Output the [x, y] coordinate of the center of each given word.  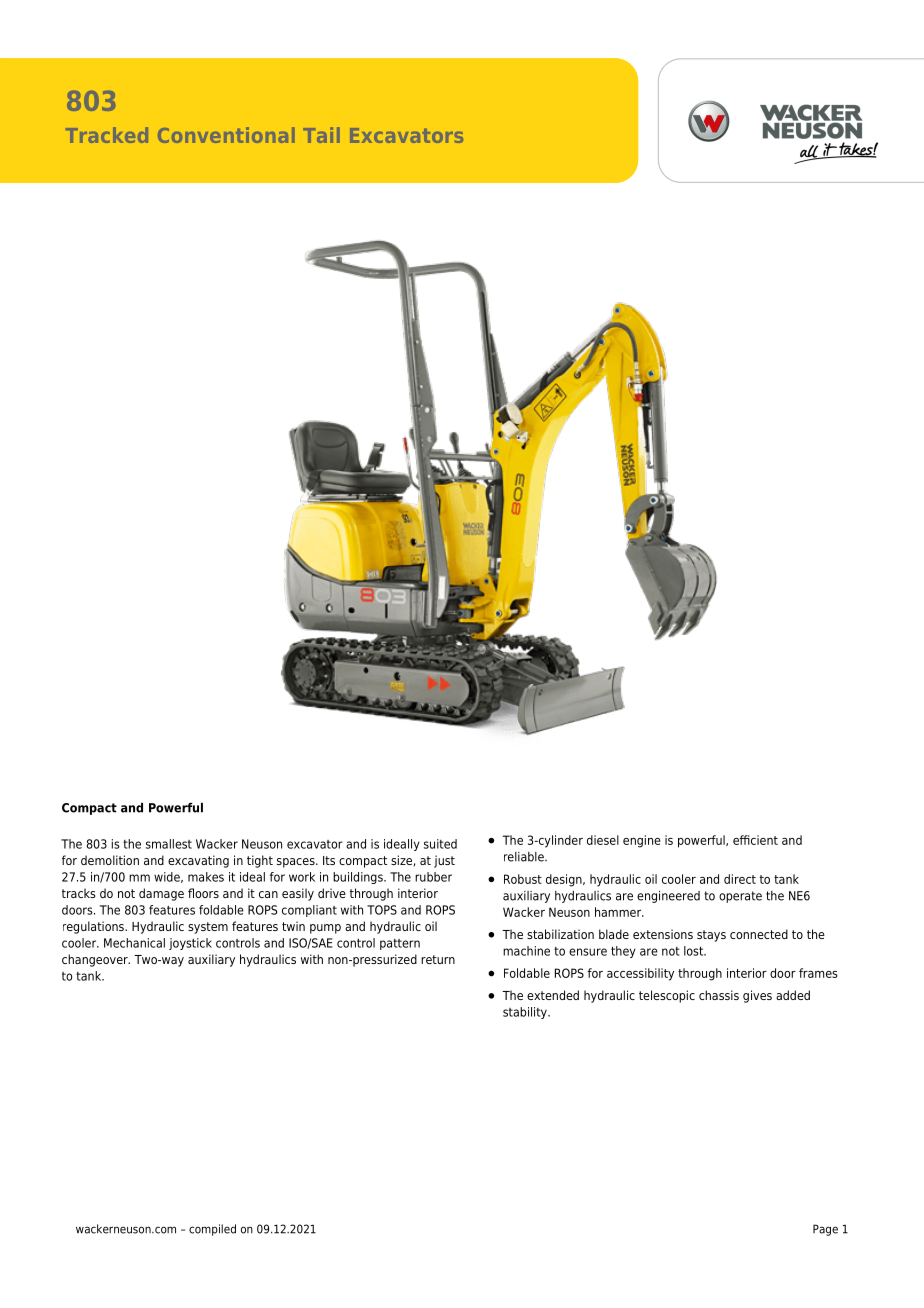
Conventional [226, 135]
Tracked [107, 135]
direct [740, 879]
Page [825, 1230]
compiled [212, 1230]
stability [526, 1013]
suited [440, 844]
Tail [321, 135]
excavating [198, 861]
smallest [169, 844]
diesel [603, 840]
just [444, 861]
